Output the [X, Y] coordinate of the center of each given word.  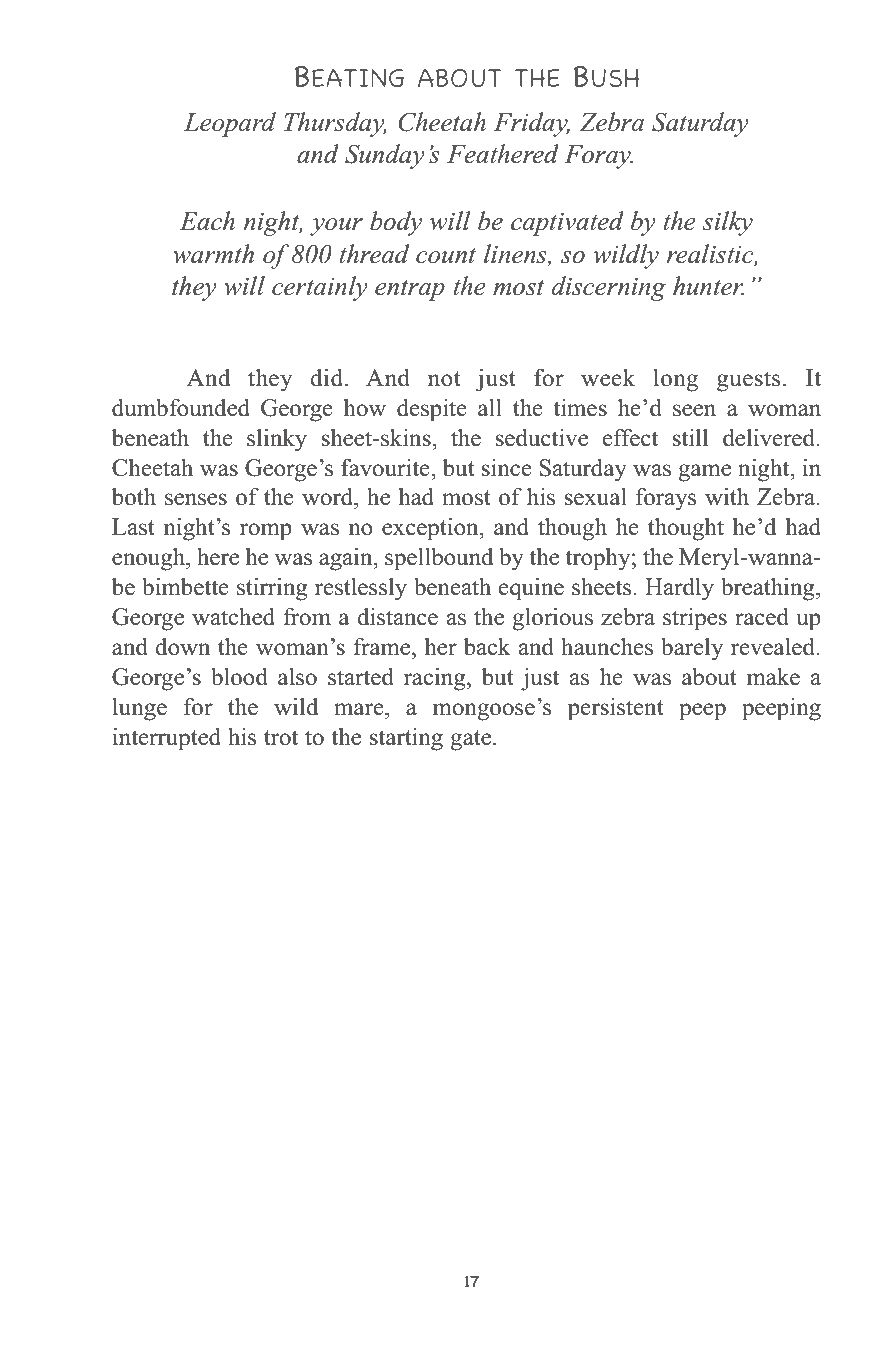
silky [727, 223]
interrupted [166, 739]
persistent [616, 709]
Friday [532, 124]
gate [472, 740]
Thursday [335, 124]
